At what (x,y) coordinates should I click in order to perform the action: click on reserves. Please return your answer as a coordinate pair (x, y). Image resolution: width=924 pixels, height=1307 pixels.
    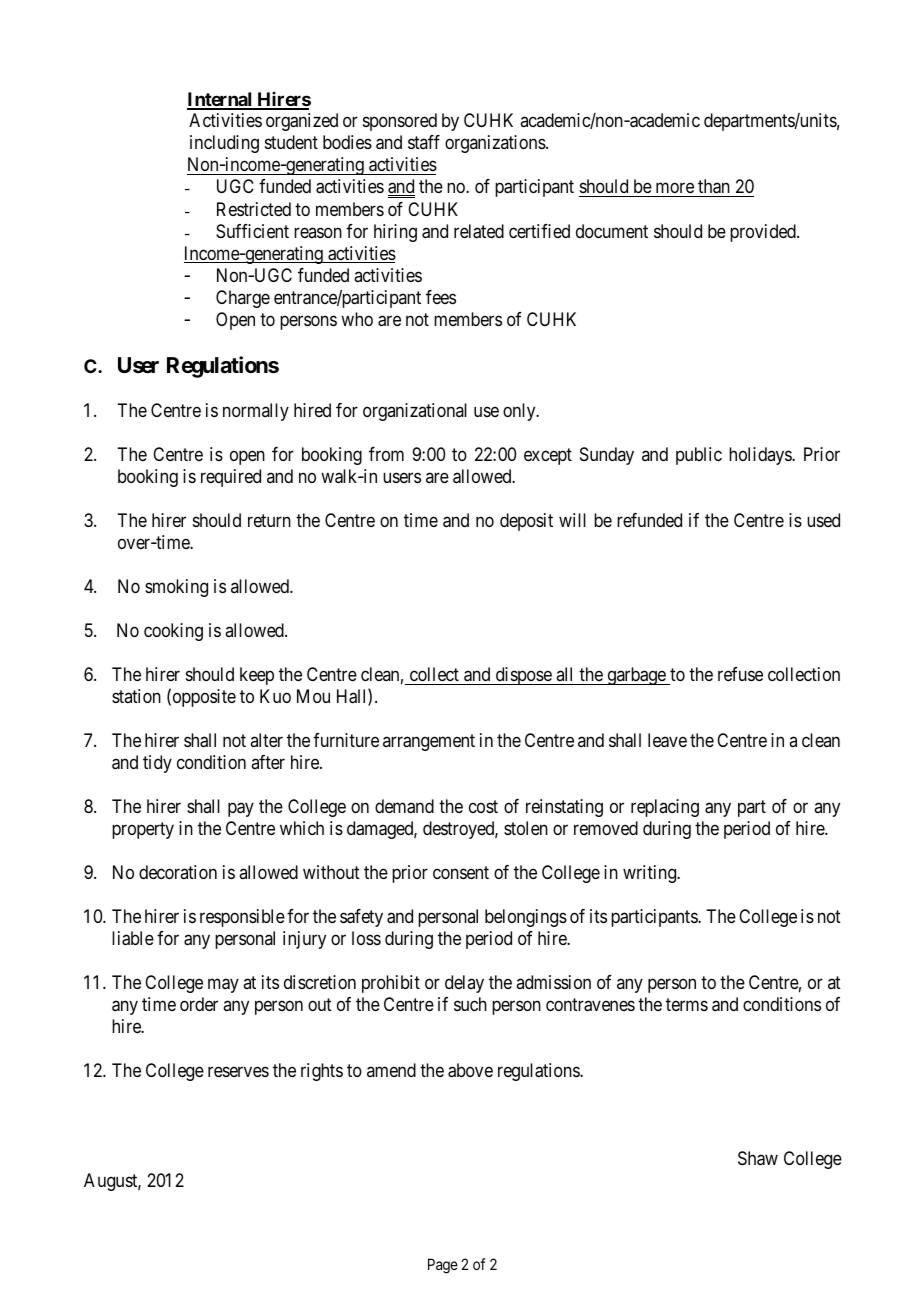
    Looking at the image, I should click on (238, 1072).
